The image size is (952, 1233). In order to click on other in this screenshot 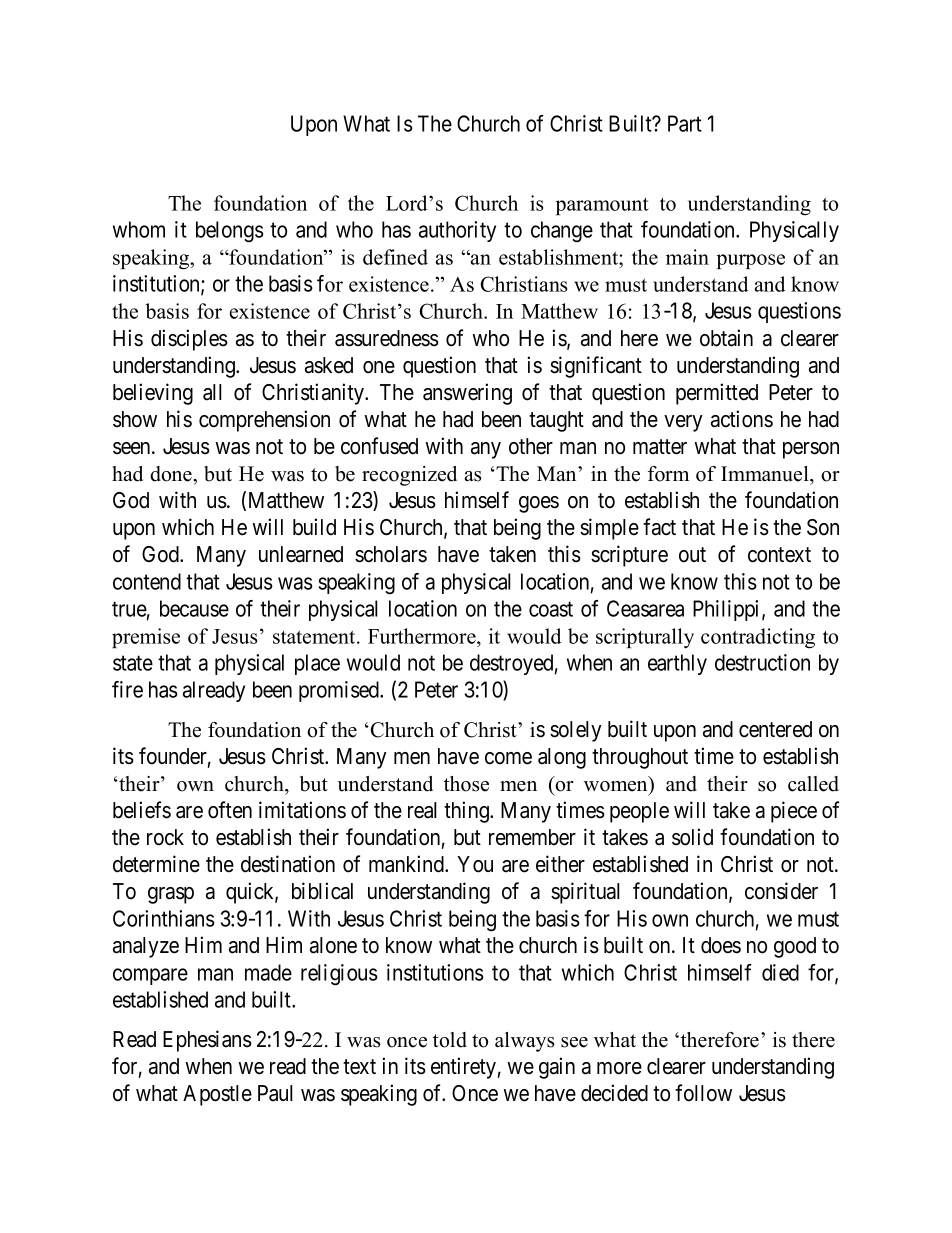, I will do `click(531, 446)`.
